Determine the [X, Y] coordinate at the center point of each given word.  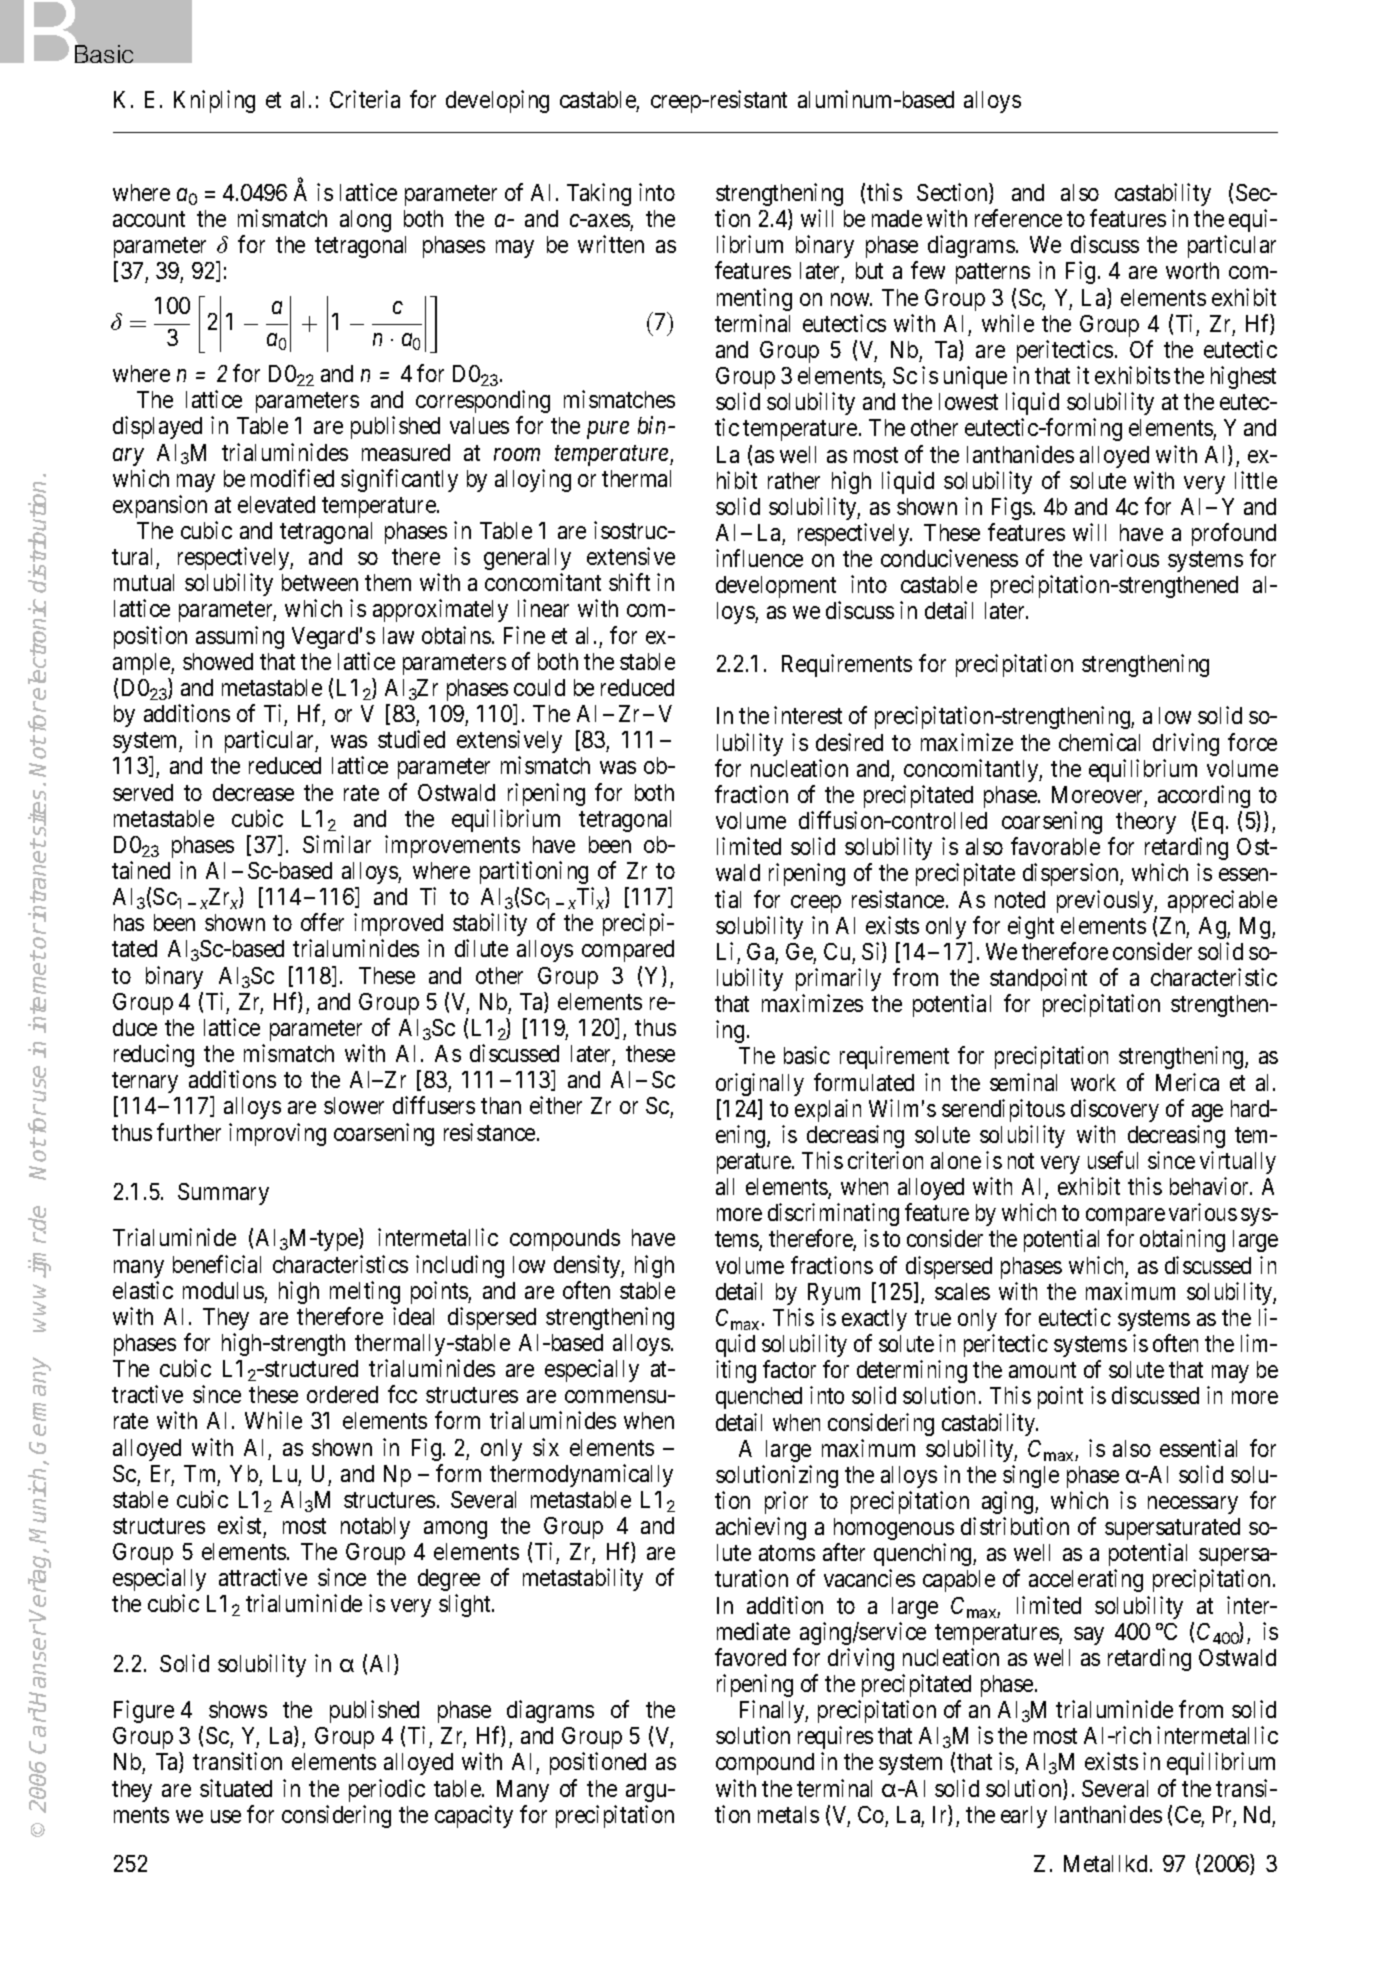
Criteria [365, 99]
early [1024, 1817]
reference [1018, 218]
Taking [599, 194]
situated [236, 1788]
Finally [774, 1711]
